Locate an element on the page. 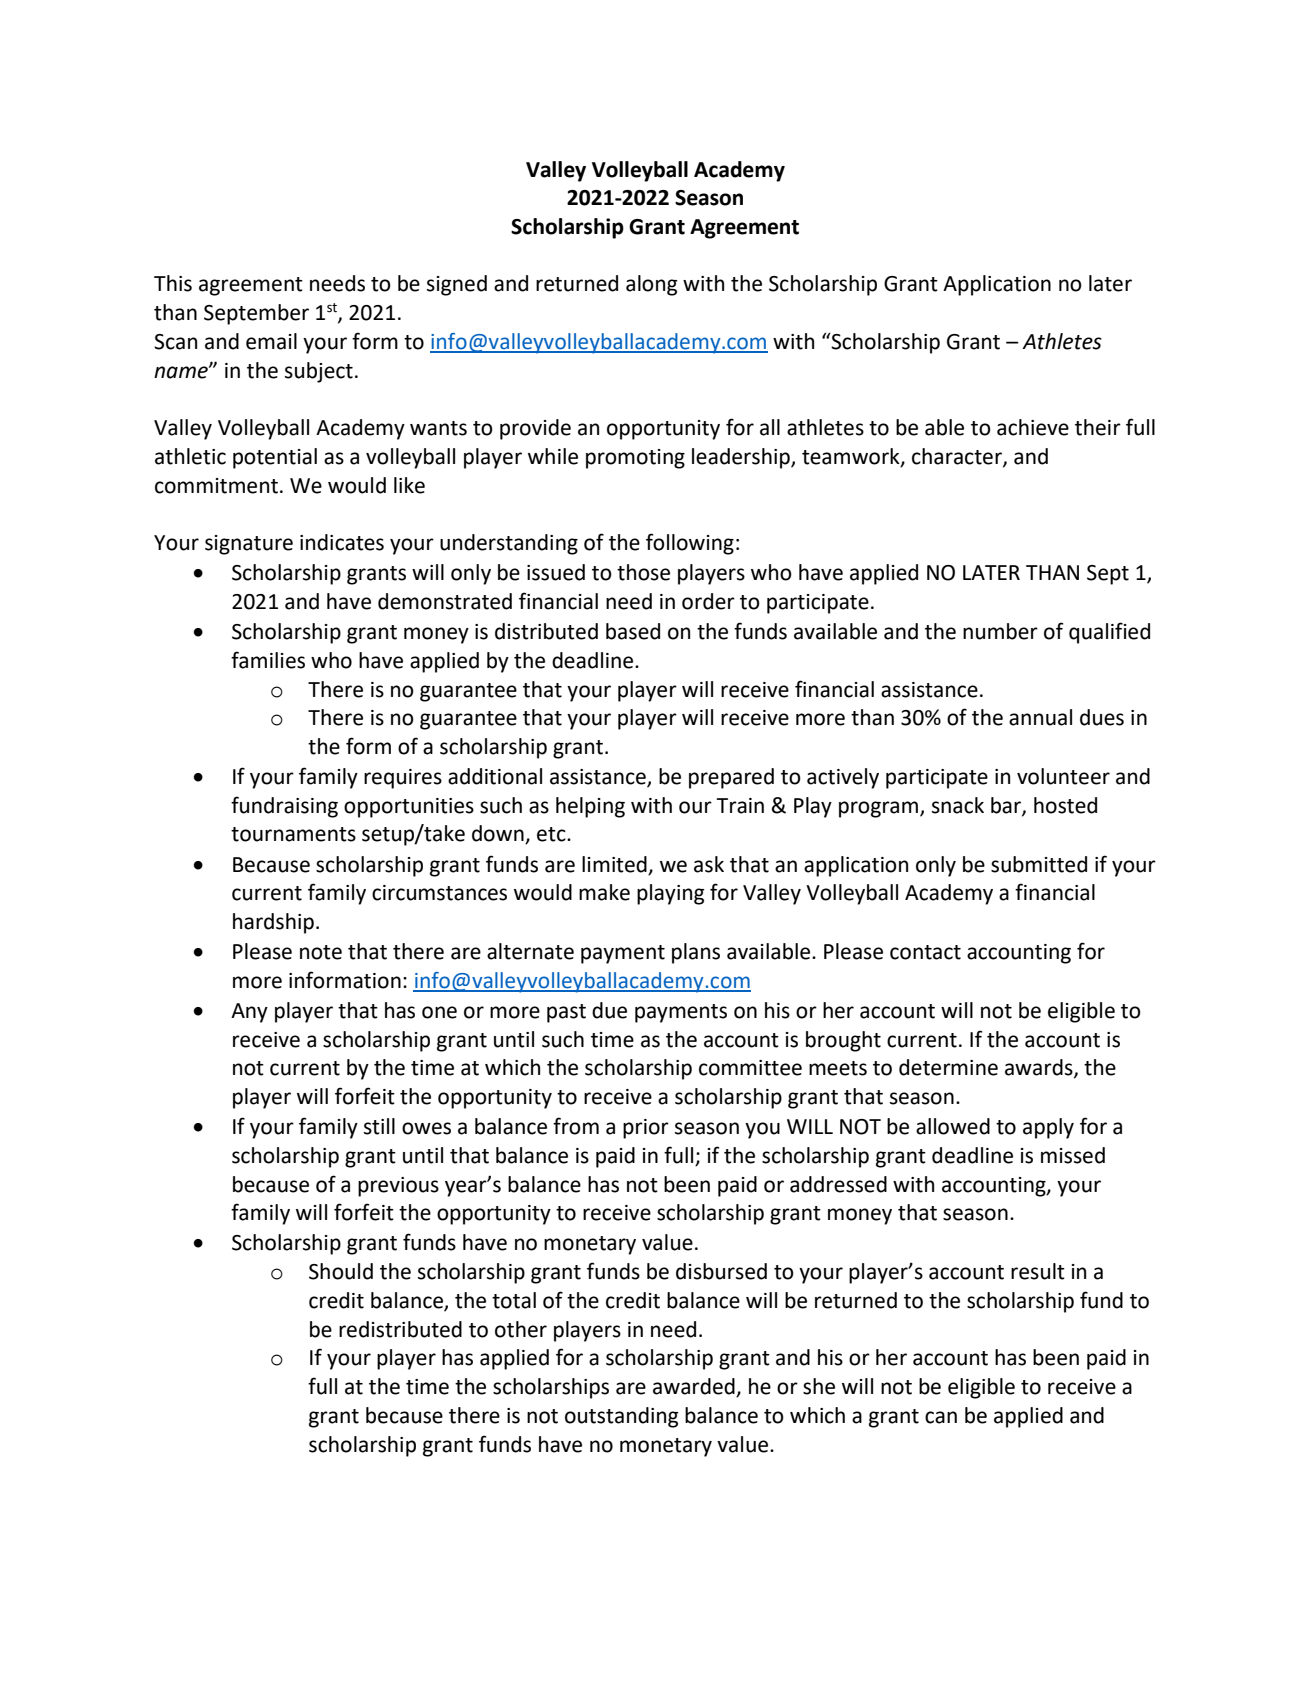 The height and width of the document is (1696, 1311). awards is located at coordinates (1040, 1068).
